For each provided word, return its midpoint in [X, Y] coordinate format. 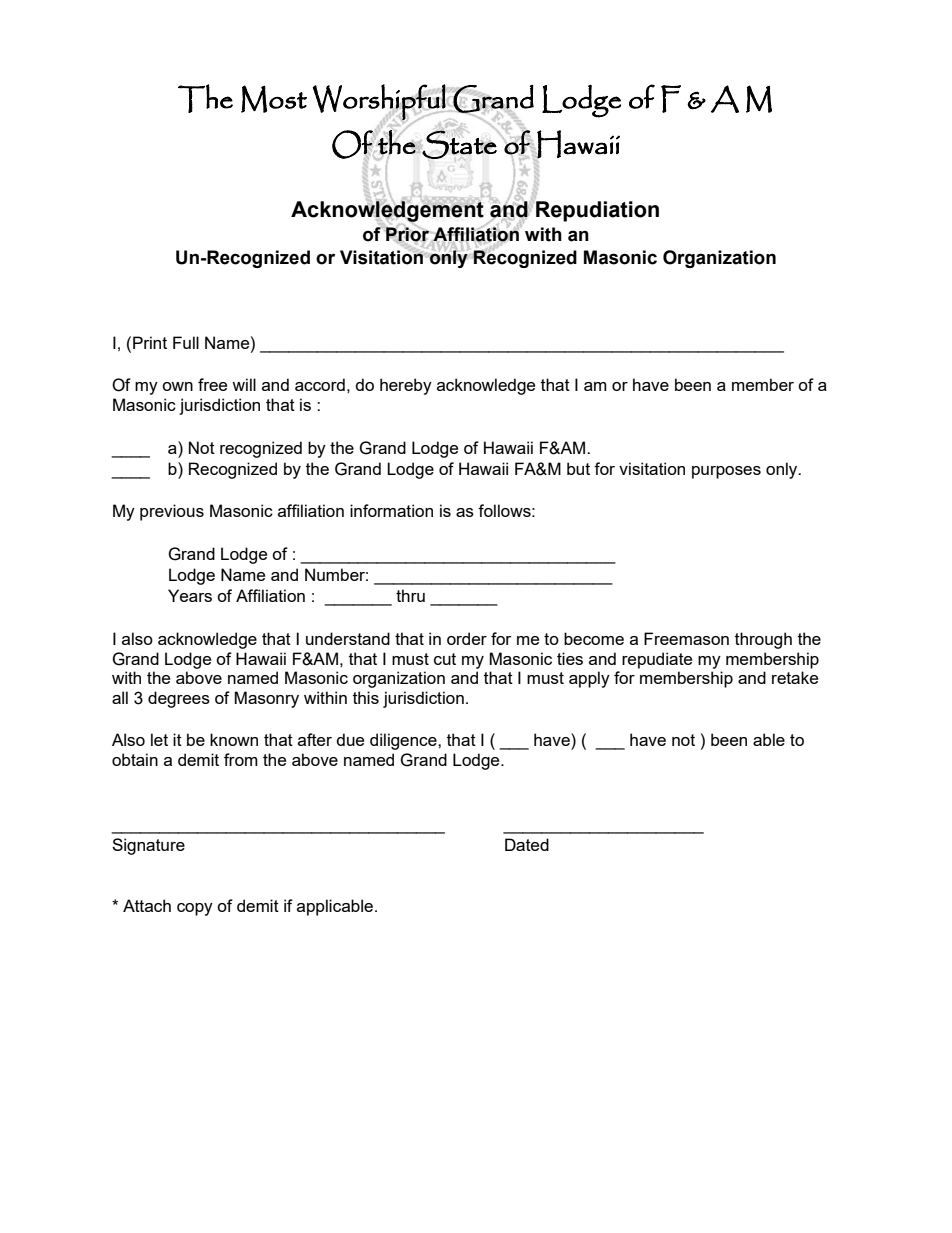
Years [190, 595]
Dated [527, 844]
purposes [726, 472]
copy [195, 909]
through [763, 640]
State [460, 144]
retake [795, 677]
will [244, 384]
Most [274, 99]
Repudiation [597, 211]
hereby [406, 386]
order [467, 638]
